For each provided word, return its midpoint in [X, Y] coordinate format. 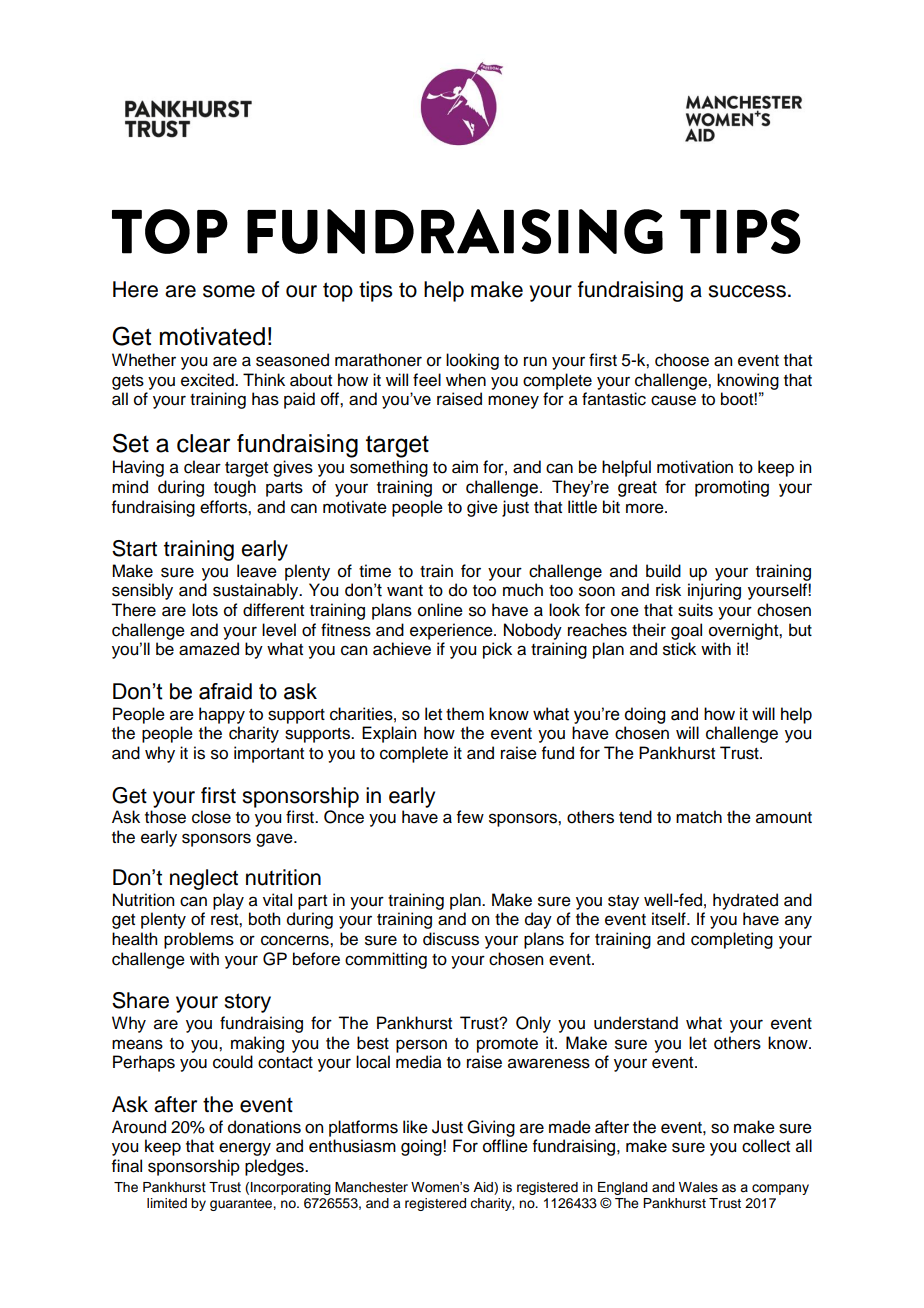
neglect [204, 879]
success [747, 291]
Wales [698, 1187]
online [440, 610]
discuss [451, 939]
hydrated [745, 901]
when [466, 380]
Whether [144, 360]
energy [245, 1149]
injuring [714, 591]
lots [205, 610]
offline [505, 1146]
